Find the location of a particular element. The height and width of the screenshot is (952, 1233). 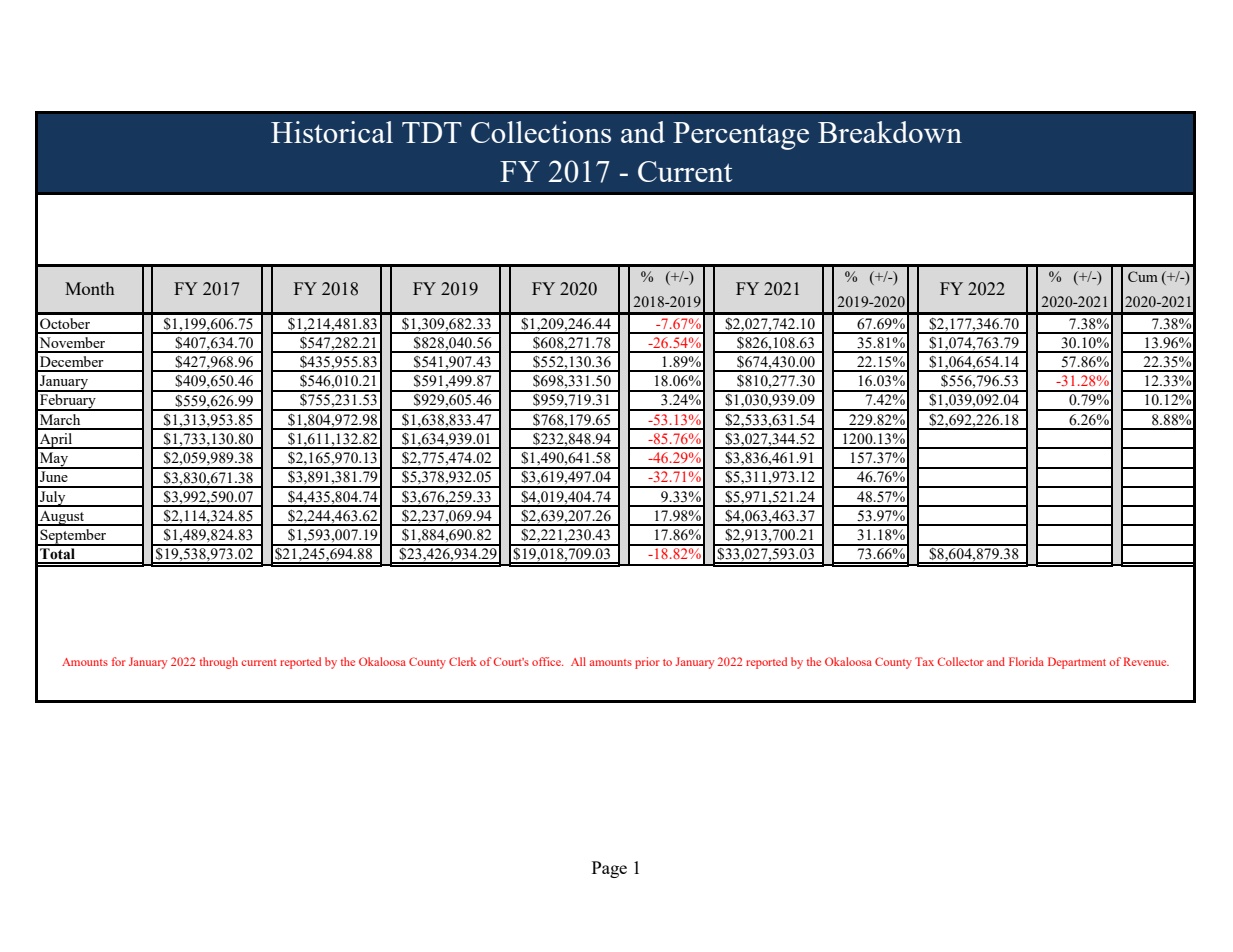

Department is located at coordinates (1077, 663).
